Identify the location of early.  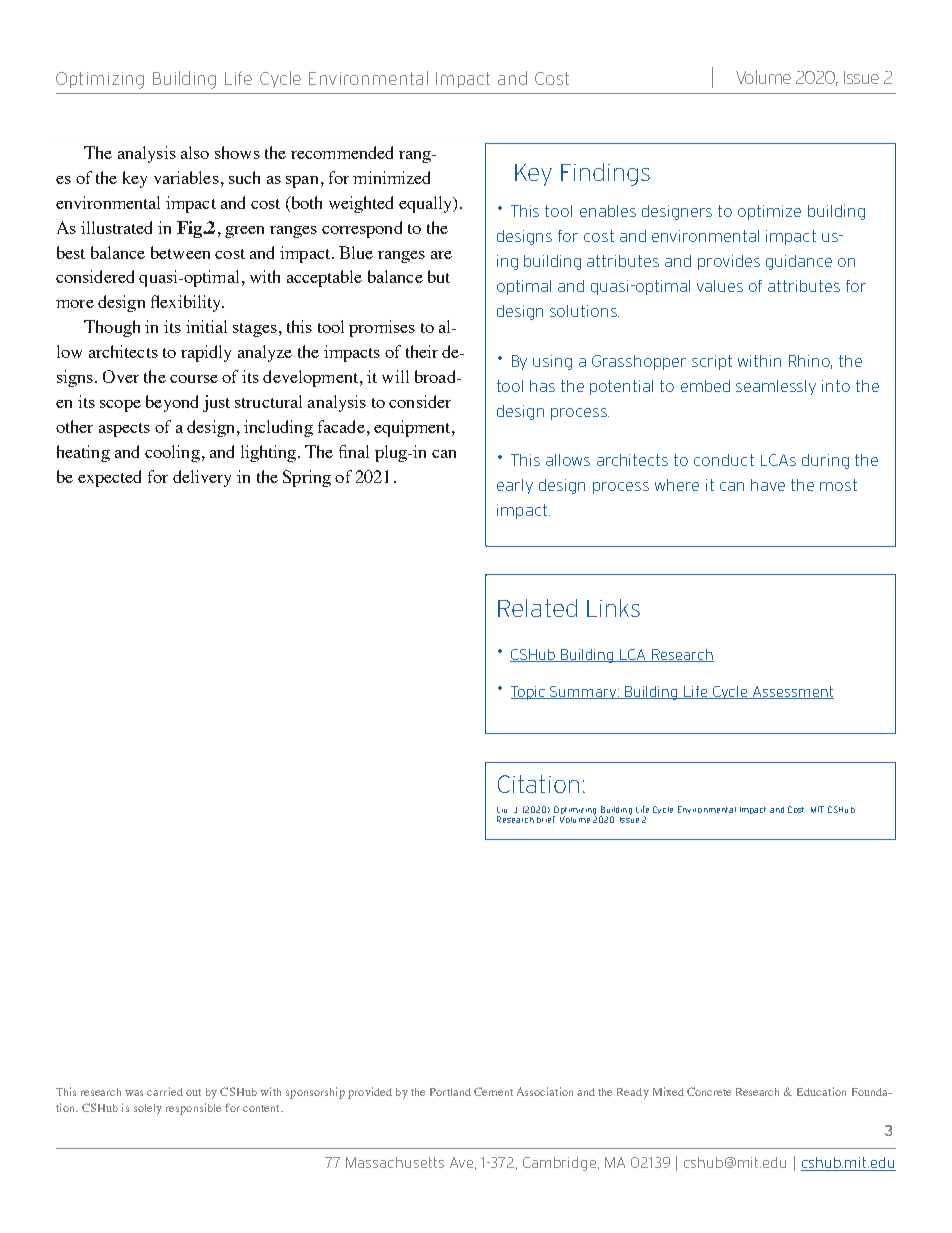
(515, 486).
